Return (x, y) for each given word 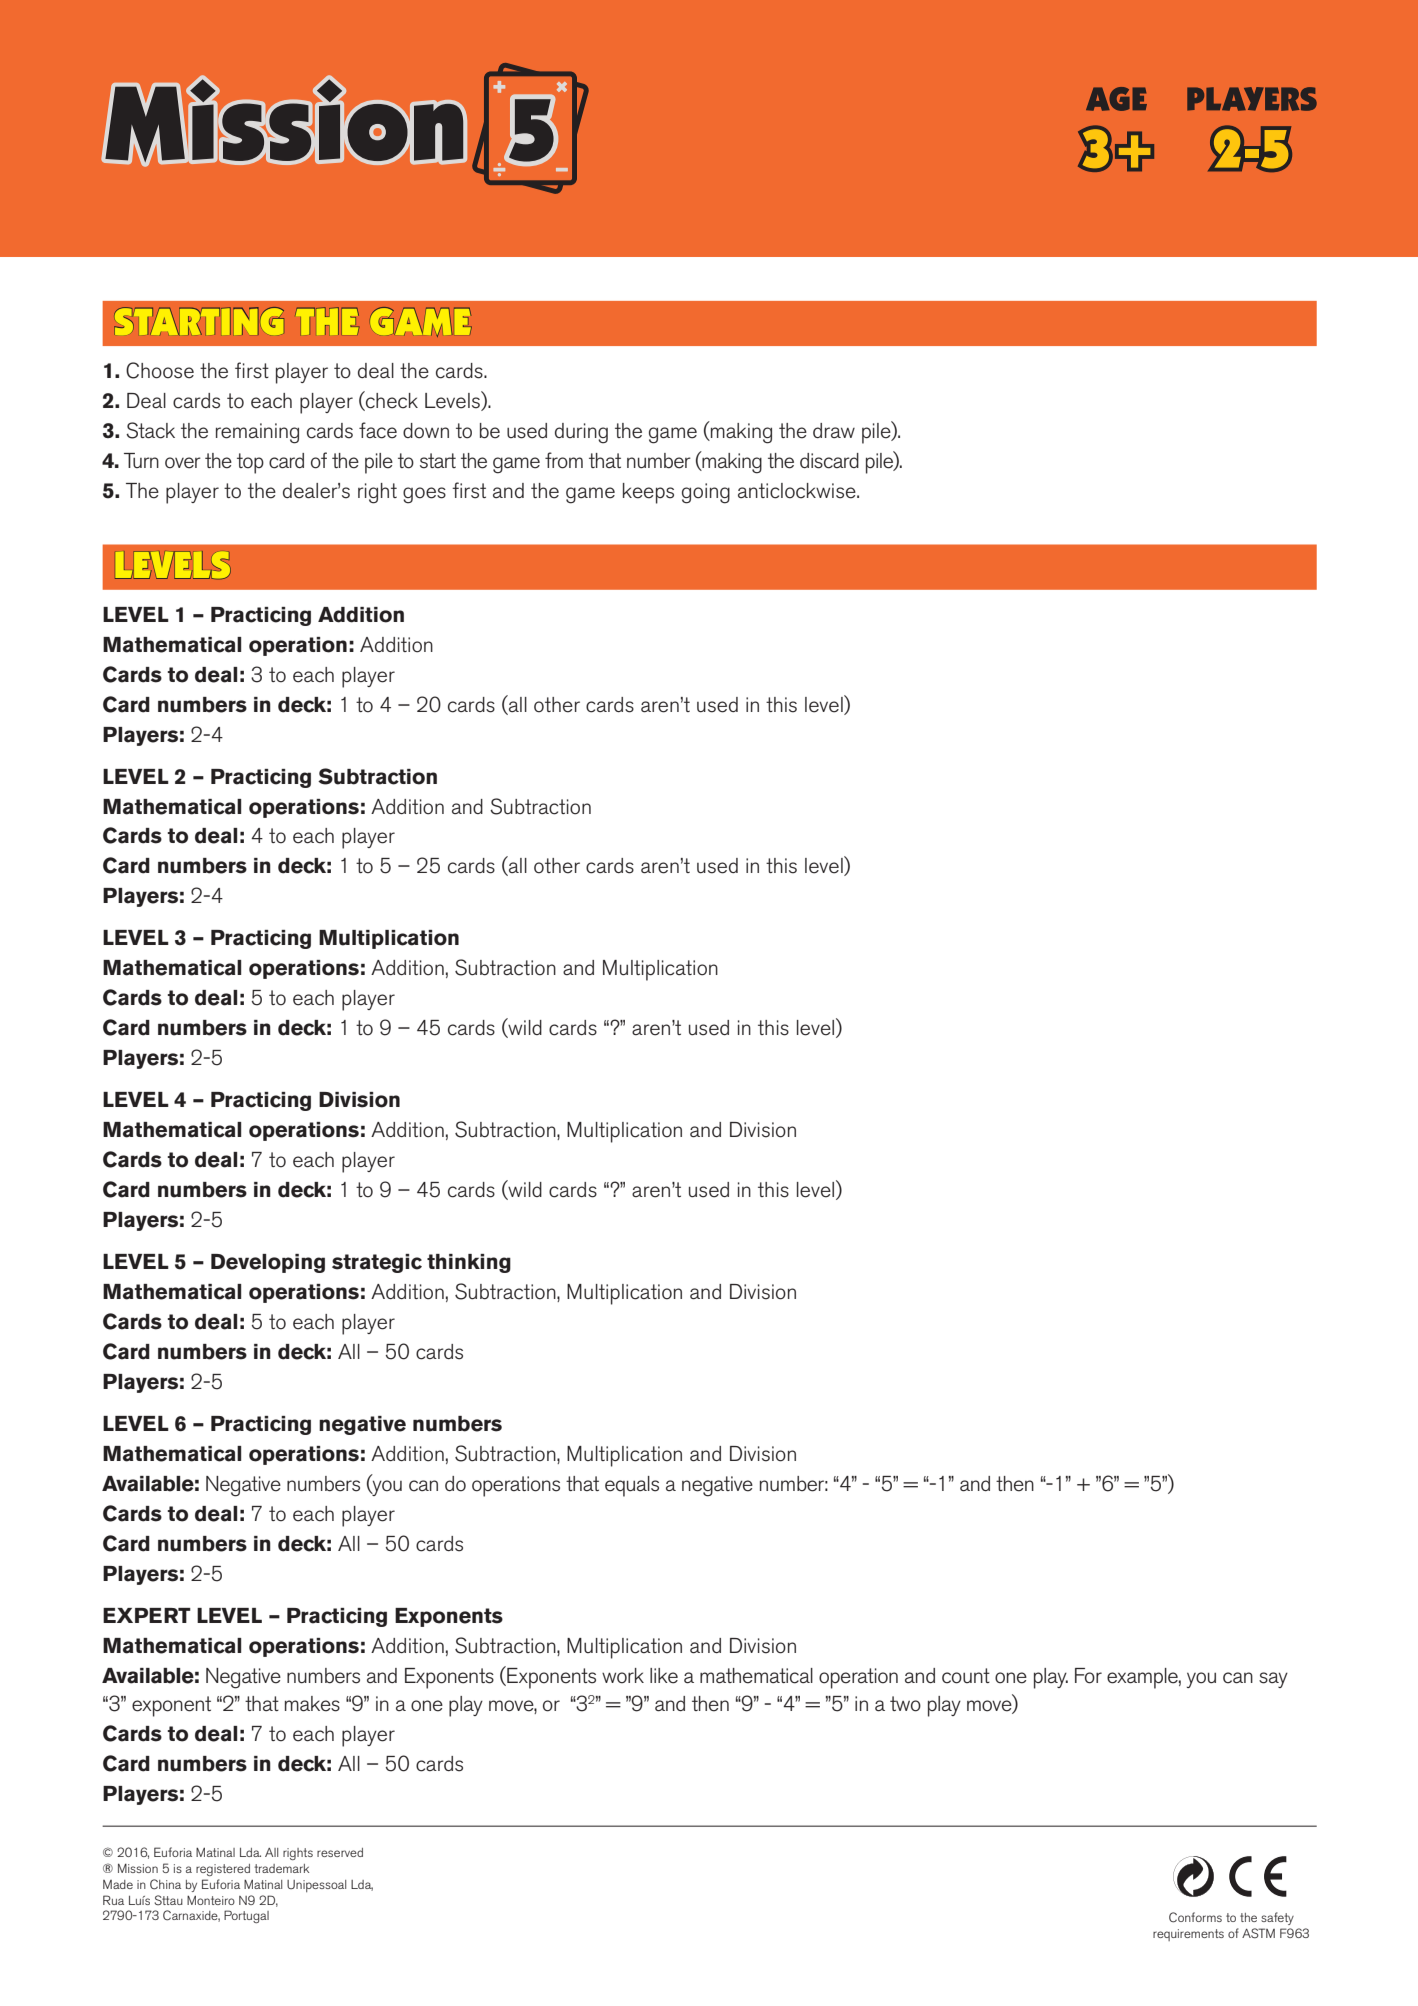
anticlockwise (798, 491)
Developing (268, 1263)
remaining (257, 433)
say (1273, 1680)
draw (834, 430)
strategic (377, 1263)
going (706, 493)
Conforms (1195, 1917)
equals (632, 1486)
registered (223, 1870)
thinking (469, 1263)
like (664, 1676)
